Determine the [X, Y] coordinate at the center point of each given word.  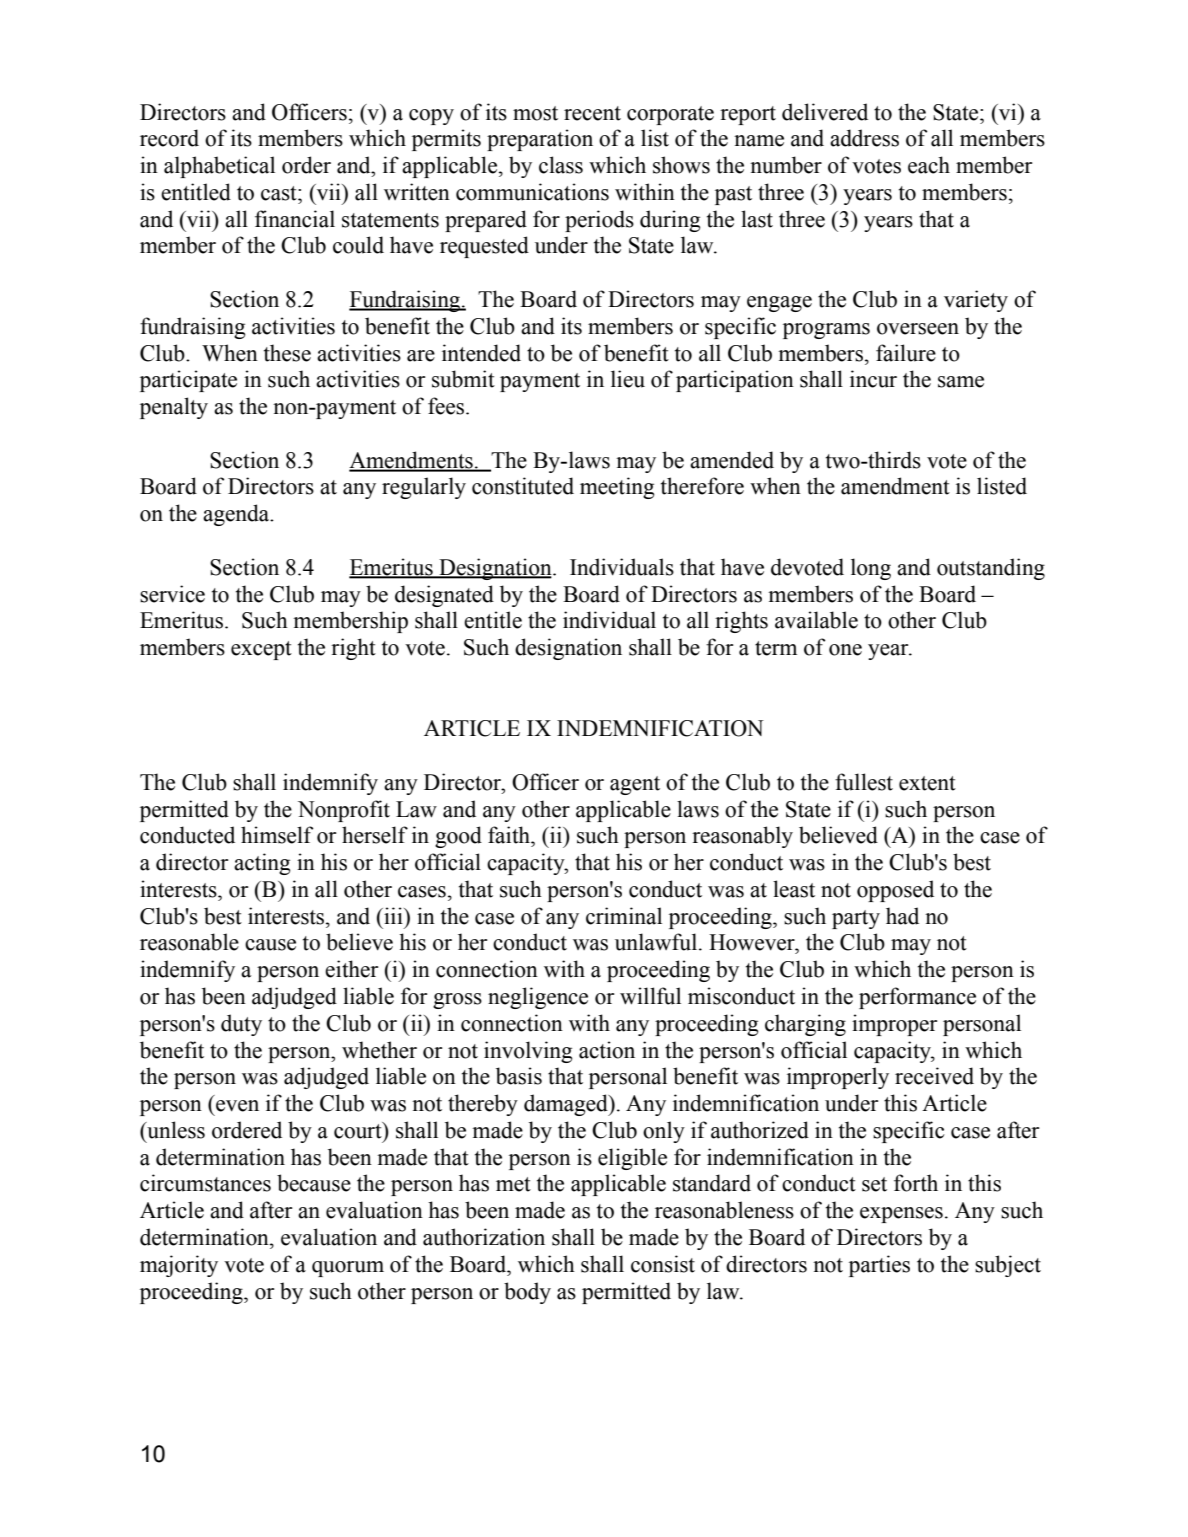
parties [879, 1266]
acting [262, 864]
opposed [895, 891]
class [561, 165]
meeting [617, 488]
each [929, 165]
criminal [624, 916]
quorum [348, 1269]
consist [663, 1264]
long [871, 569]
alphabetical [219, 167]
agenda [237, 515]
